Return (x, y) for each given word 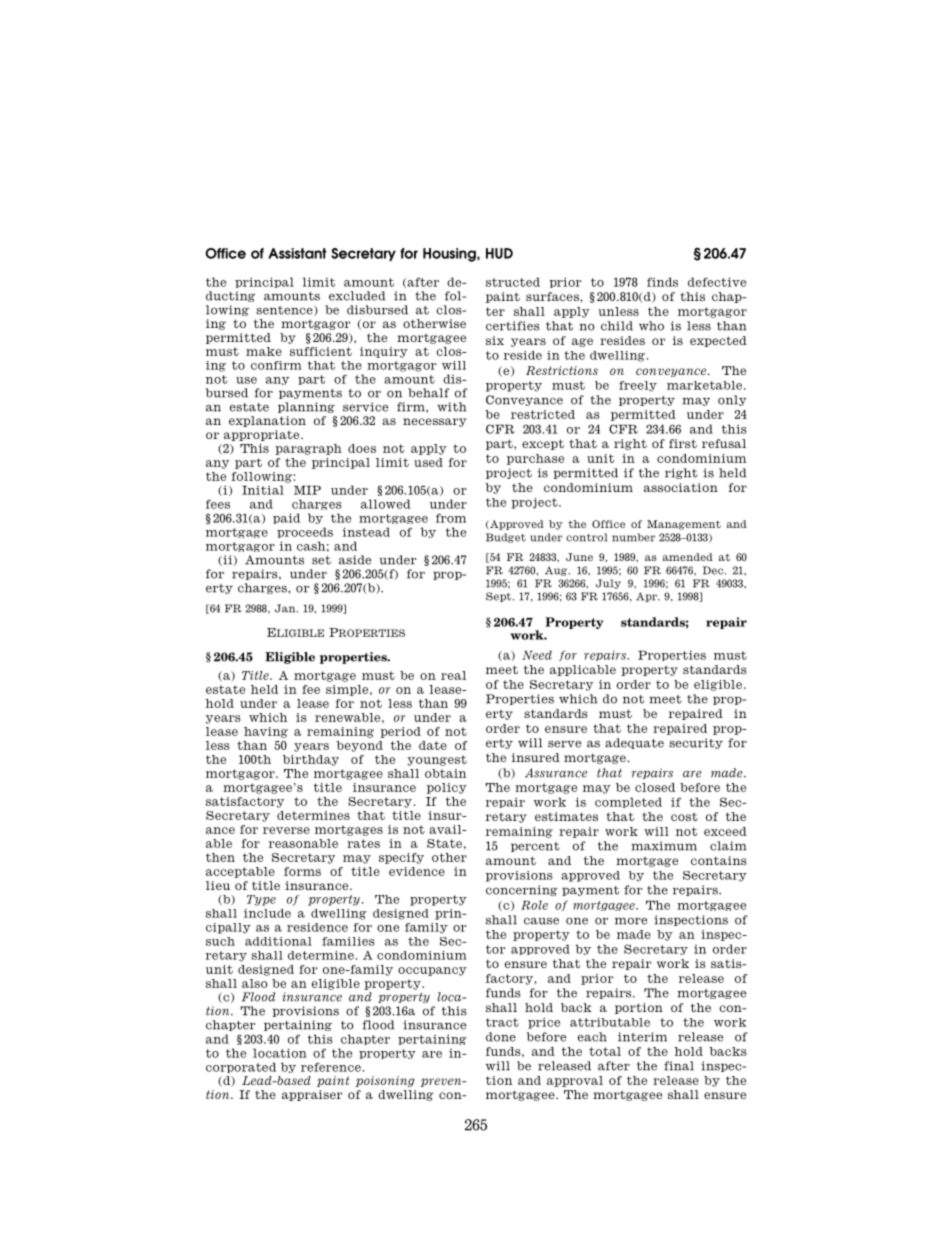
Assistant (297, 253)
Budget (506, 538)
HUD (499, 253)
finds (662, 282)
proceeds (305, 532)
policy (447, 788)
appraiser (312, 1095)
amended (688, 557)
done (501, 1037)
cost (684, 816)
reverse (286, 830)
